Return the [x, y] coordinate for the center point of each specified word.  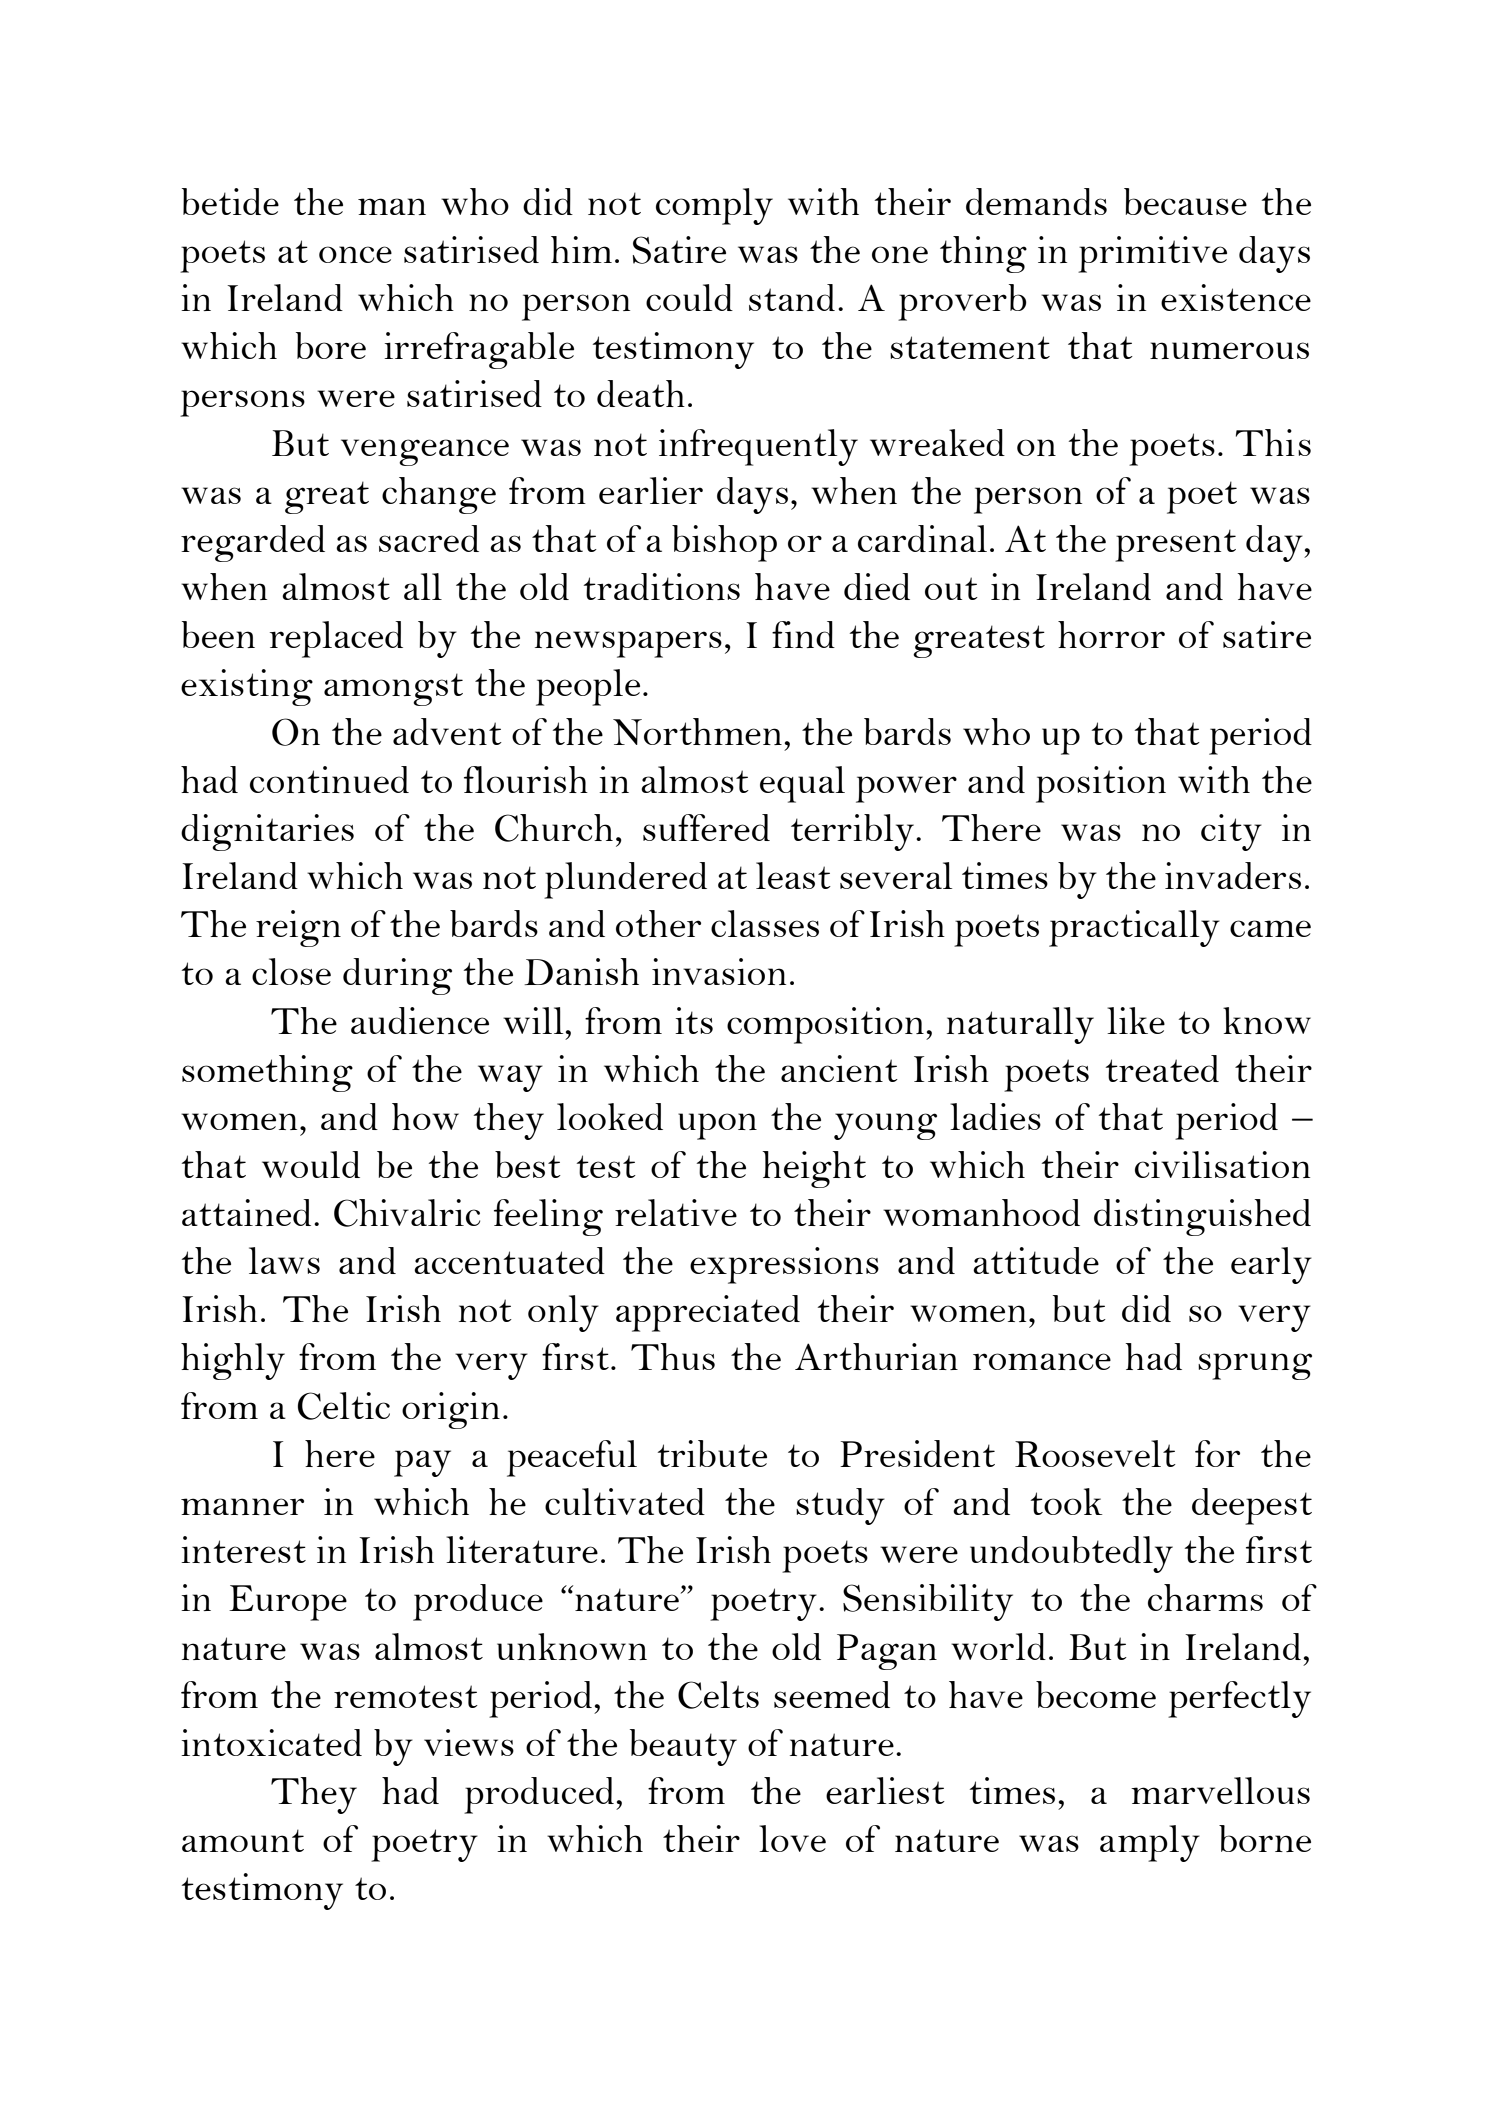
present [1175, 545]
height [814, 1169]
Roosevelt [1095, 1453]
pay [422, 1463]
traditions [662, 586]
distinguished [1202, 1217]
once [355, 254]
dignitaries [267, 832]
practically [1134, 928]
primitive [1152, 254]
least [793, 875]
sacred [429, 538]
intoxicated [271, 1742]
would [311, 1164]
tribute [712, 1453]
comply [714, 206]
